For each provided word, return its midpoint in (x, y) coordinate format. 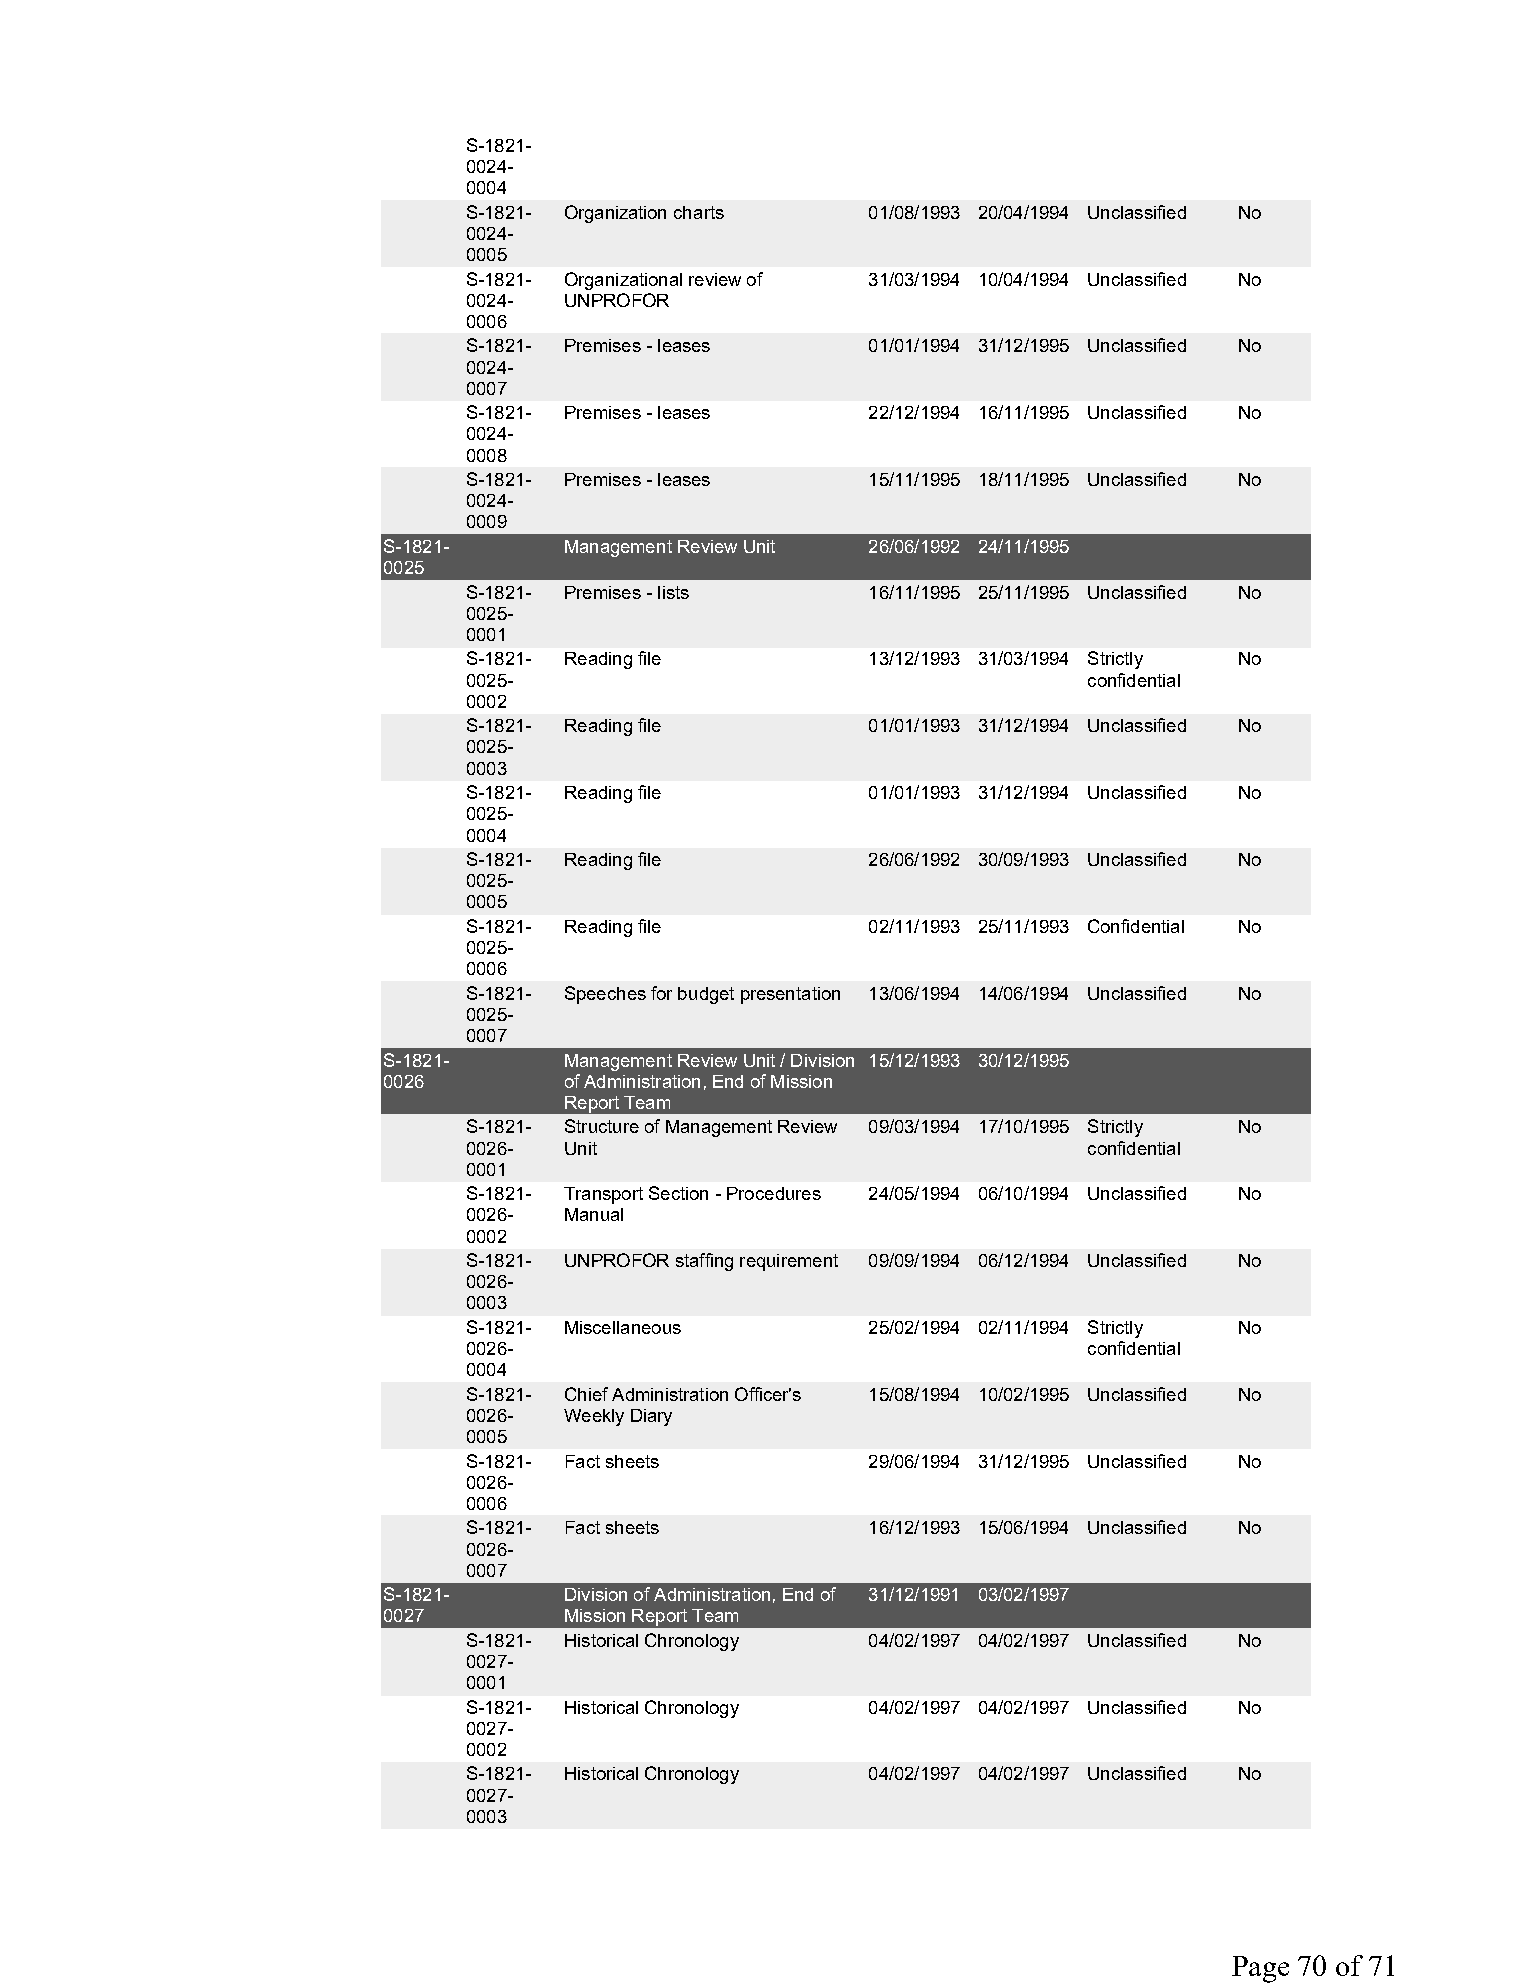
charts (699, 212)
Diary (651, 1417)
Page (1260, 1969)
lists (673, 592)
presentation (790, 995)
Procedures (774, 1193)
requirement (789, 1262)
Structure (602, 1126)
